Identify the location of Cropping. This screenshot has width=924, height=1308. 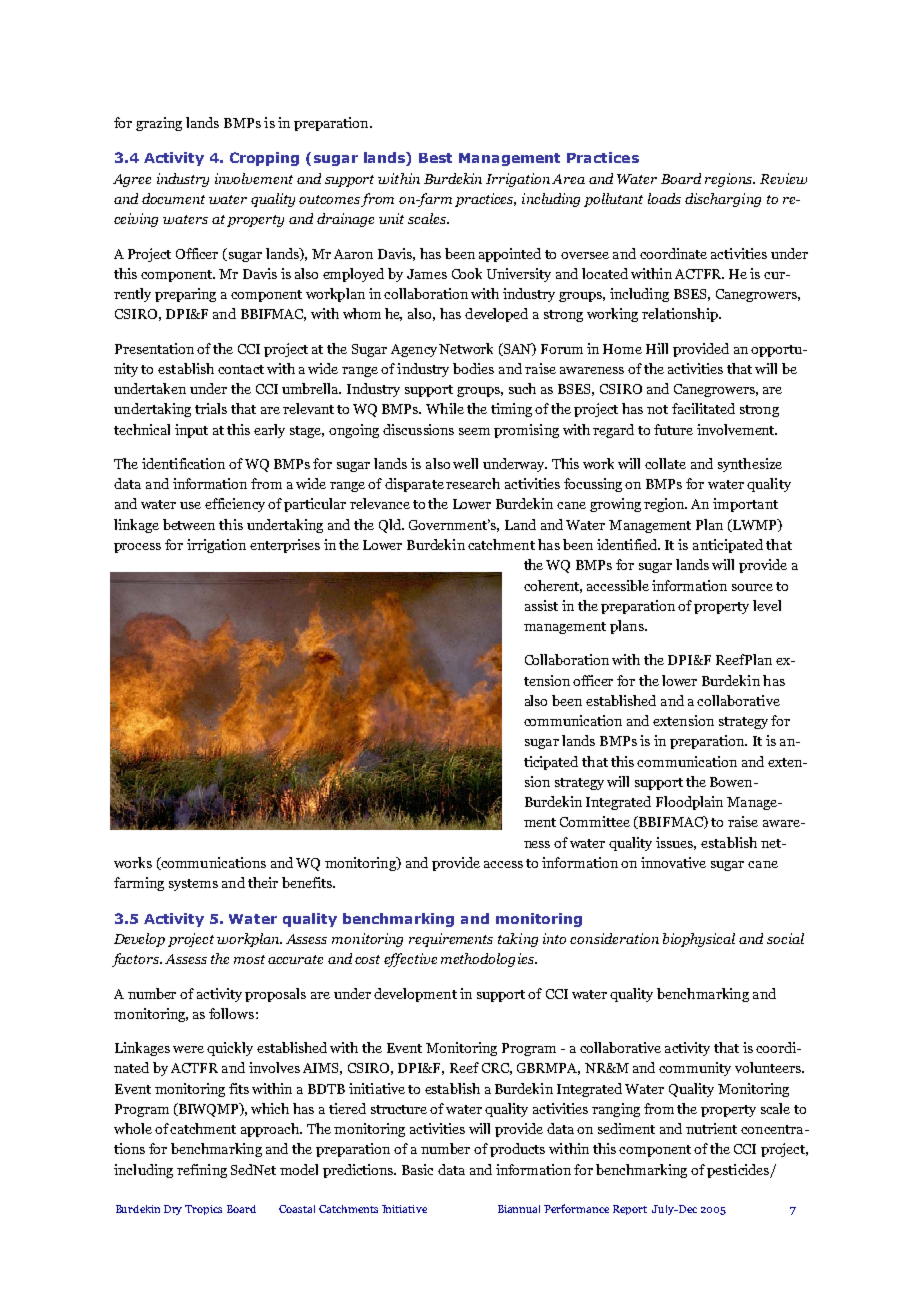
(264, 159).
